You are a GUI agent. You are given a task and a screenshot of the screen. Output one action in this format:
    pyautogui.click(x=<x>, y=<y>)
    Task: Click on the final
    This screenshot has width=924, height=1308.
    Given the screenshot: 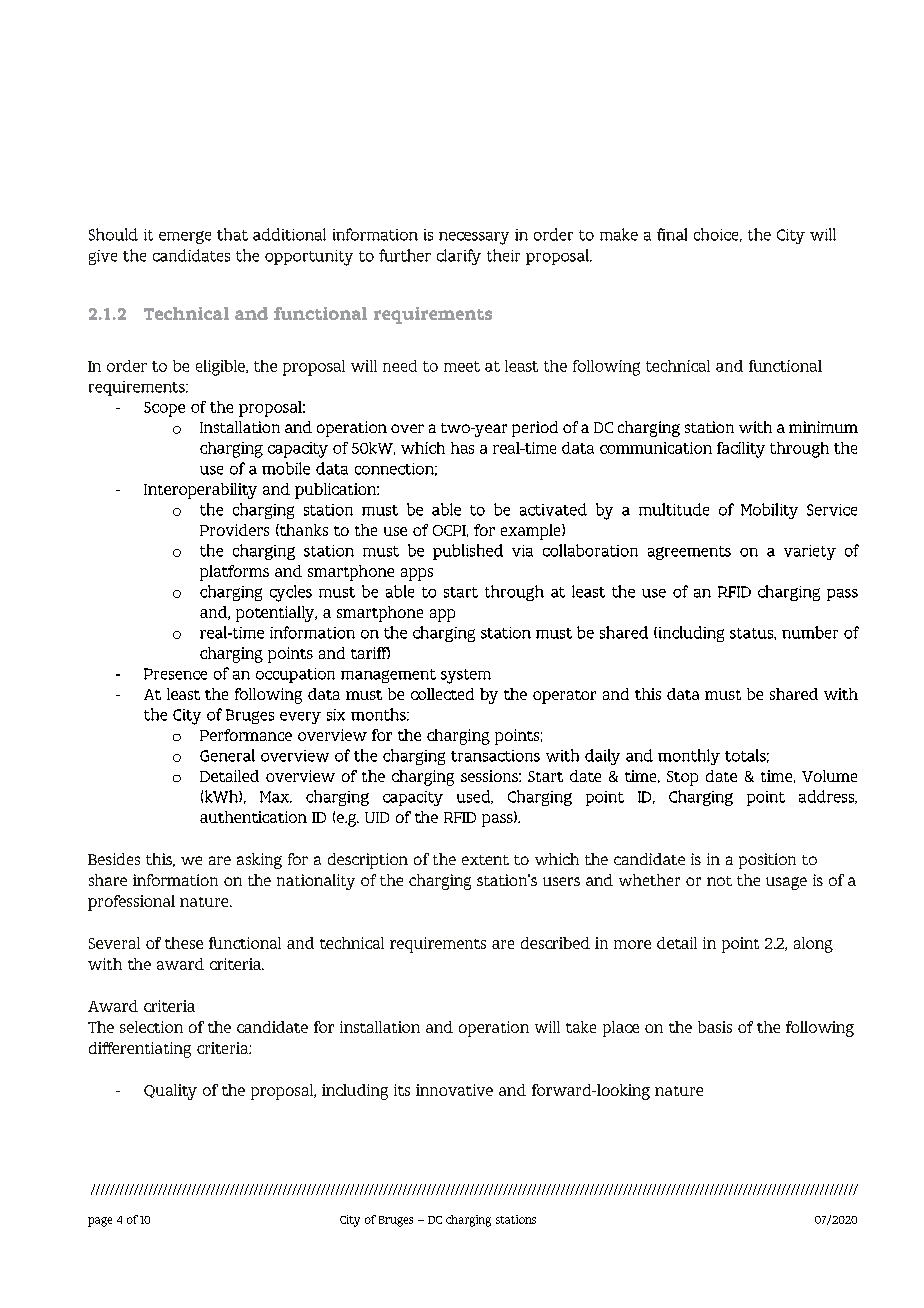 What is the action you would take?
    pyautogui.click(x=672, y=234)
